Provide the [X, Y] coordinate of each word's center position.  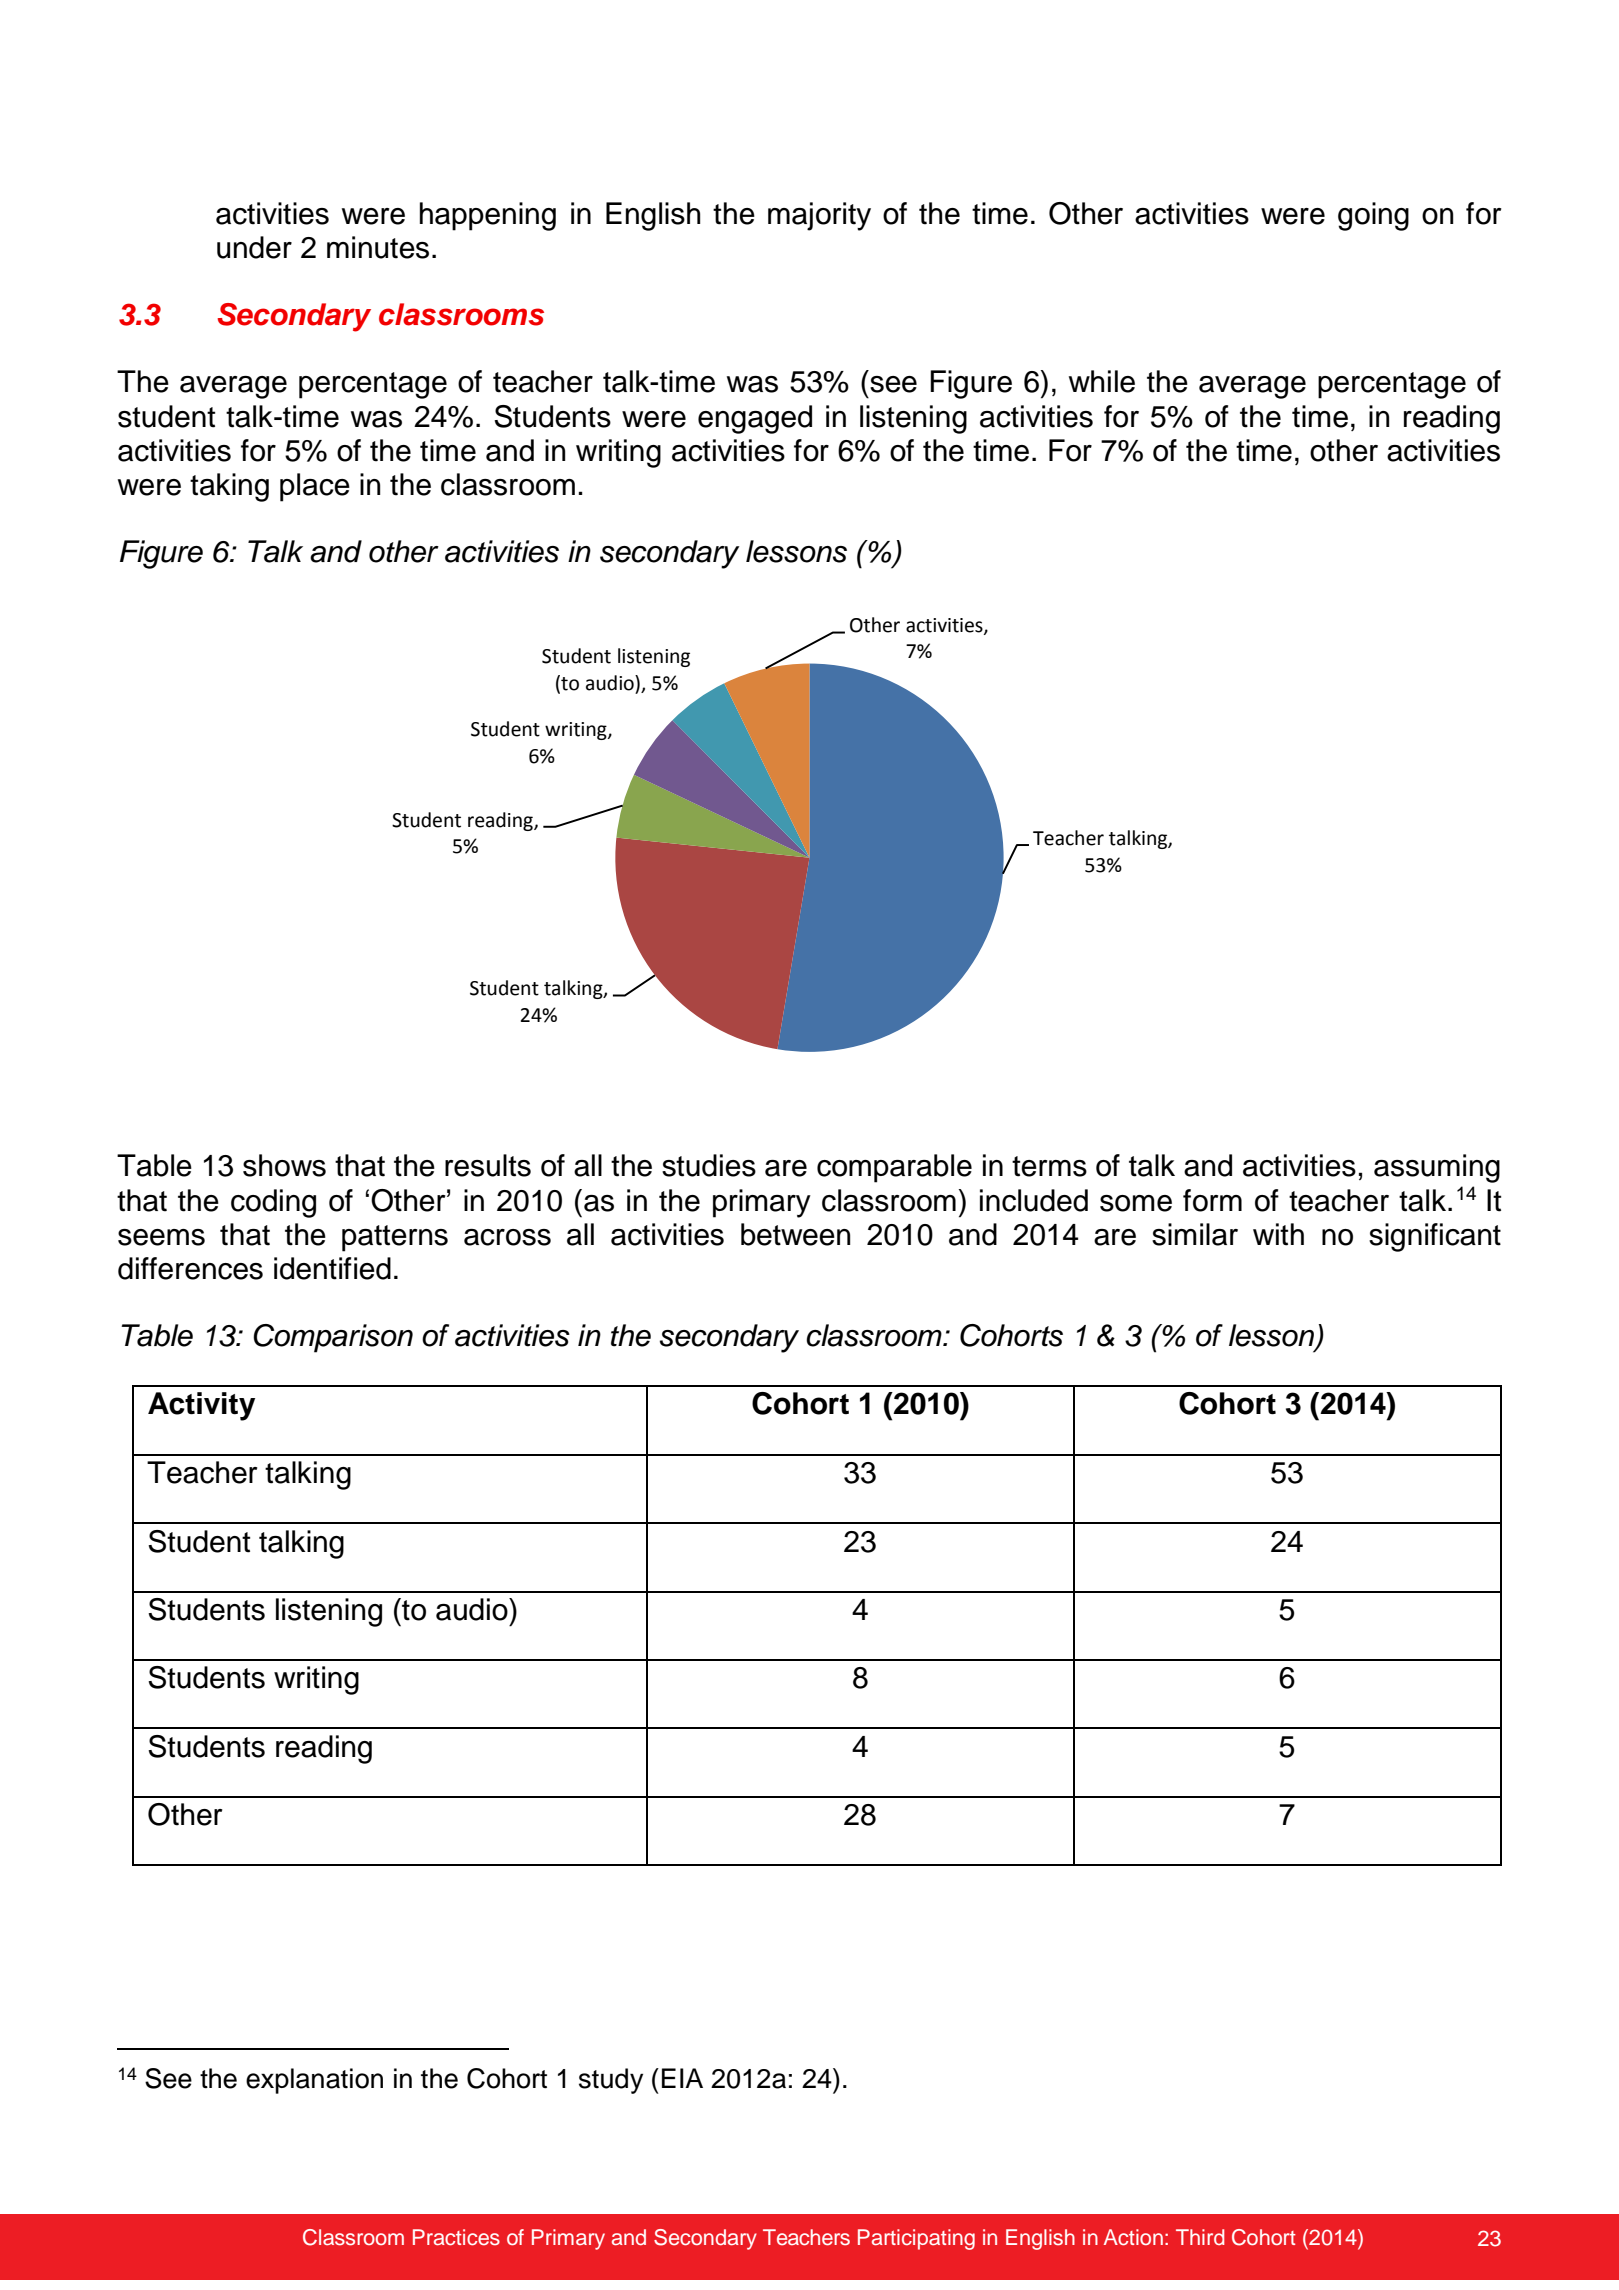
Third [1200, 2237]
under [254, 247]
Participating [916, 2239]
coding [273, 1203]
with [1278, 1234]
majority [819, 216]
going [1373, 216]
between [795, 1234]
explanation [314, 2081]
